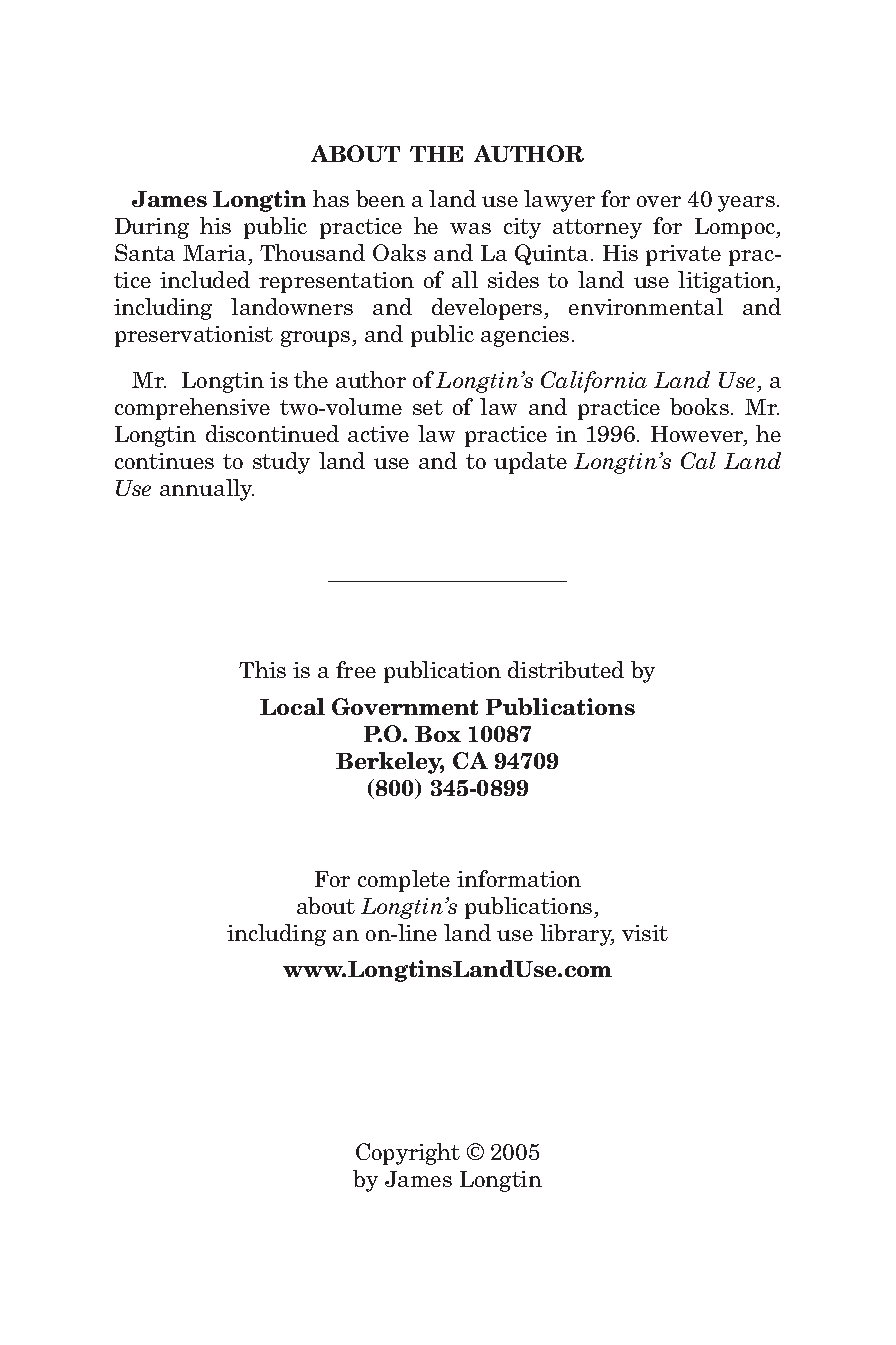 The image size is (896, 1345). I want to click on information, so click(519, 878).
